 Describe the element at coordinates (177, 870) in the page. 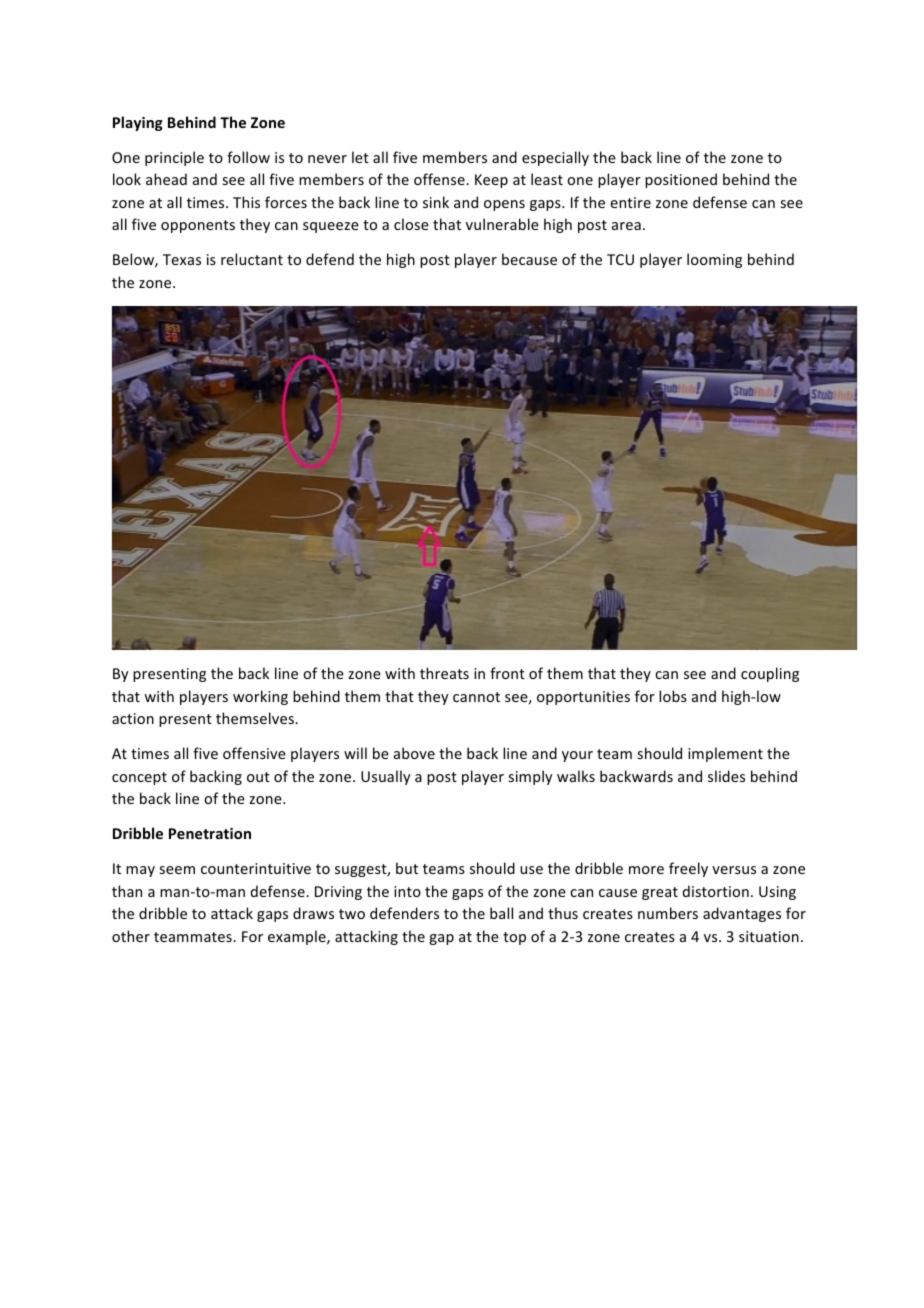

I see `seem` at that location.
